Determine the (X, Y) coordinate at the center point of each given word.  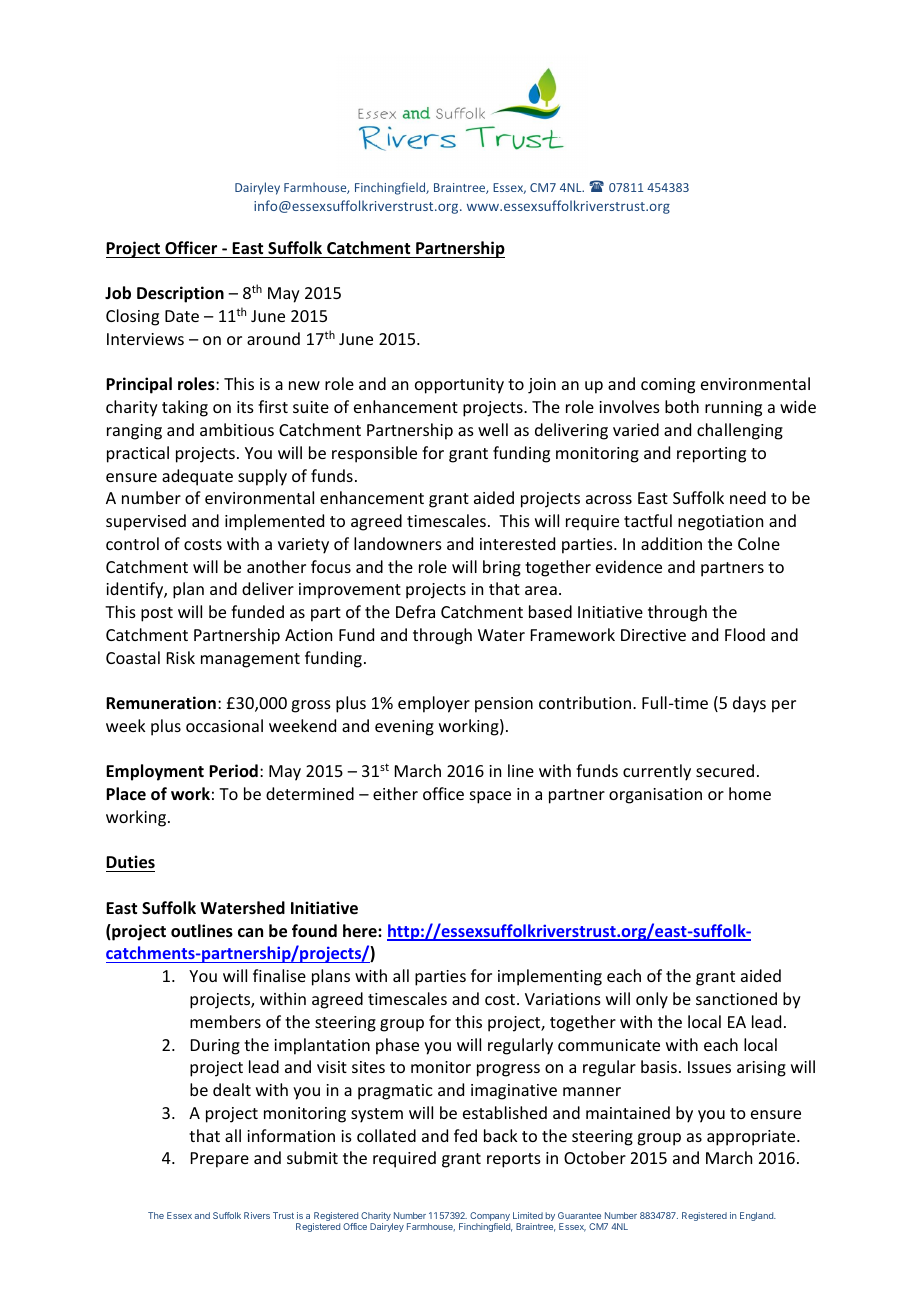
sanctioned (736, 998)
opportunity (459, 386)
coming (668, 386)
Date (182, 316)
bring (502, 568)
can (250, 932)
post (157, 614)
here (361, 930)
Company (490, 1218)
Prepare (220, 1160)
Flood (745, 634)
